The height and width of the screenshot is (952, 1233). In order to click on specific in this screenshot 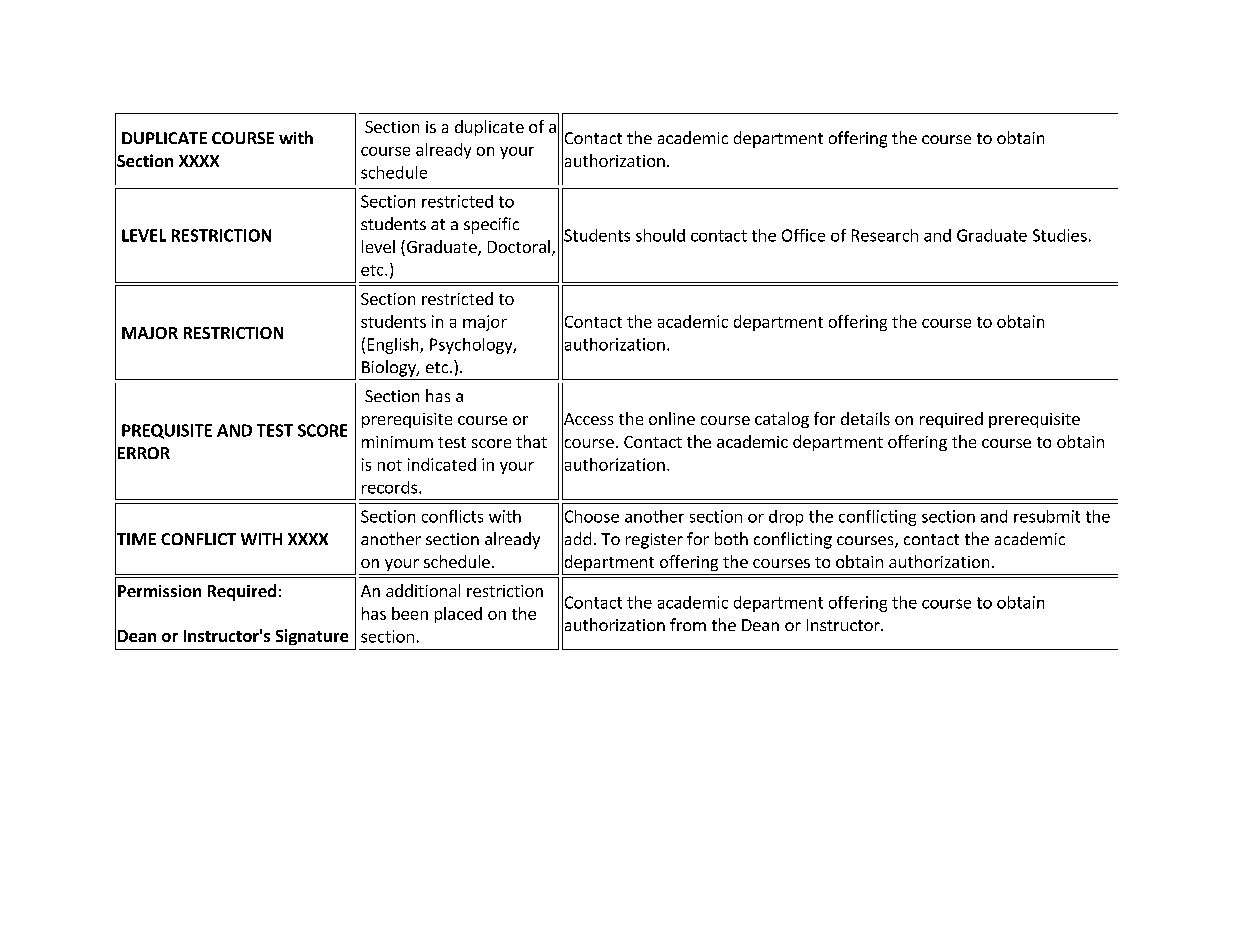, I will do `click(491, 225)`.
